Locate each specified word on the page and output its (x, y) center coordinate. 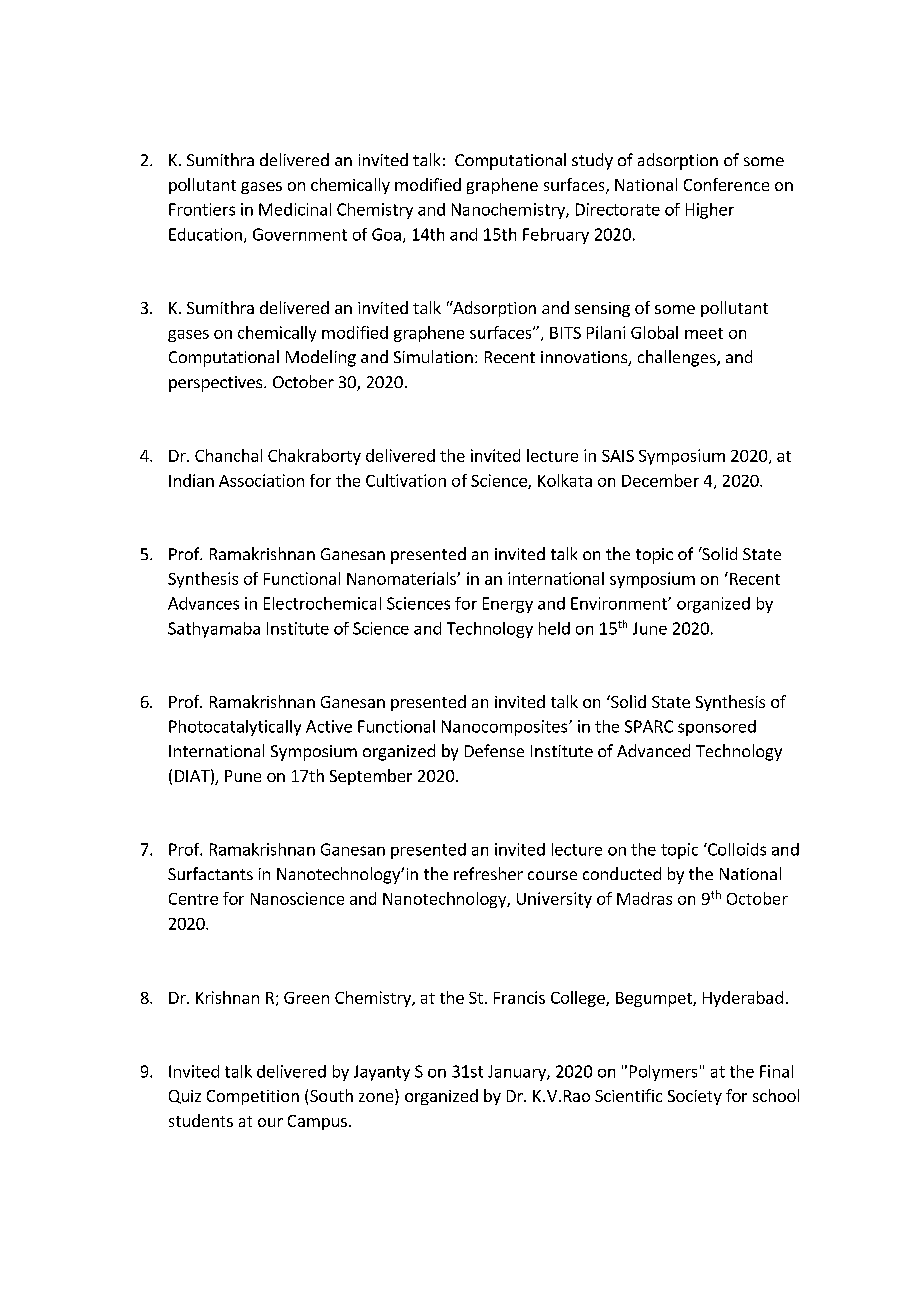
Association (261, 480)
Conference (726, 184)
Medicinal (295, 209)
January (518, 1073)
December (660, 480)
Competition (253, 1097)
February (556, 236)
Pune (243, 776)
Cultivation (406, 480)
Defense (494, 750)
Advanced (653, 750)
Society (695, 1097)
